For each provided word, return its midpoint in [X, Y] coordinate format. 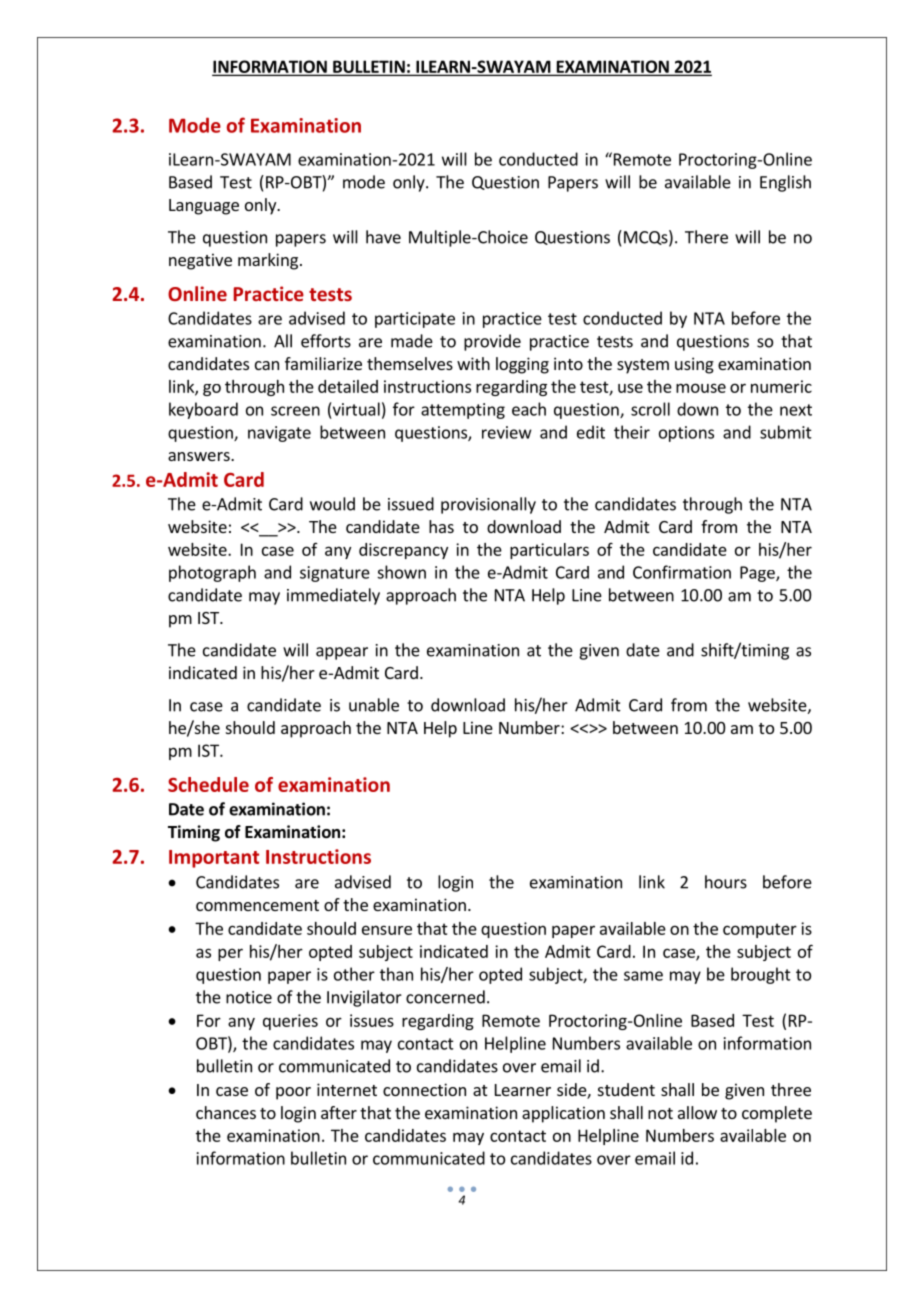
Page [758, 574]
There [706, 237]
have [383, 237]
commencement [257, 905]
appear [342, 653]
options [686, 434]
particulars [549, 551]
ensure [387, 930]
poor [293, 1093]
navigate [279, 434]
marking [268, 261]
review [507, 432]
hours [726, 882]
